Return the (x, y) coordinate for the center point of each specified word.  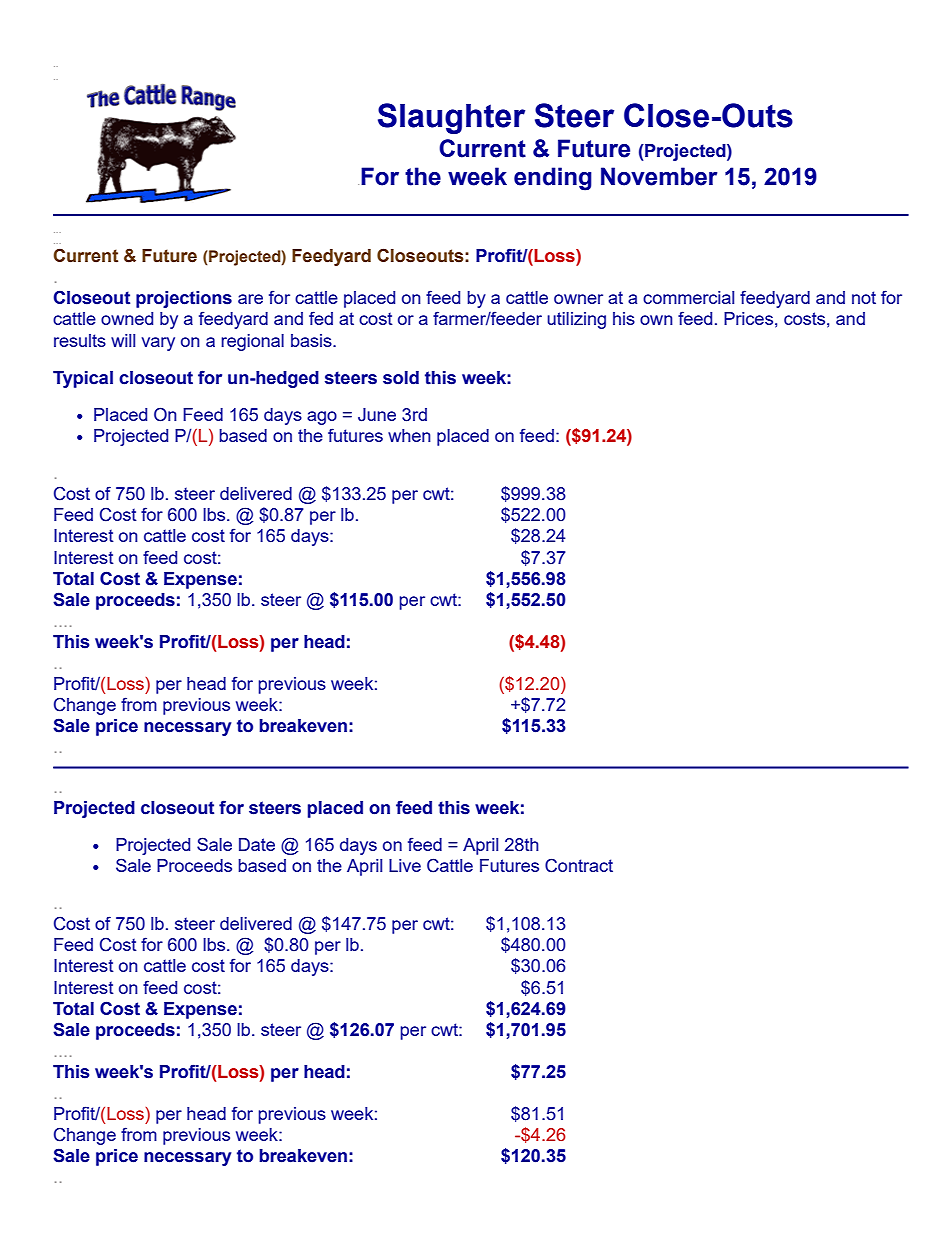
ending (553, 179)
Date (257, 844)
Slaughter (451, 118)
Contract (579, 865)
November (659, 176)
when (409, 435)
